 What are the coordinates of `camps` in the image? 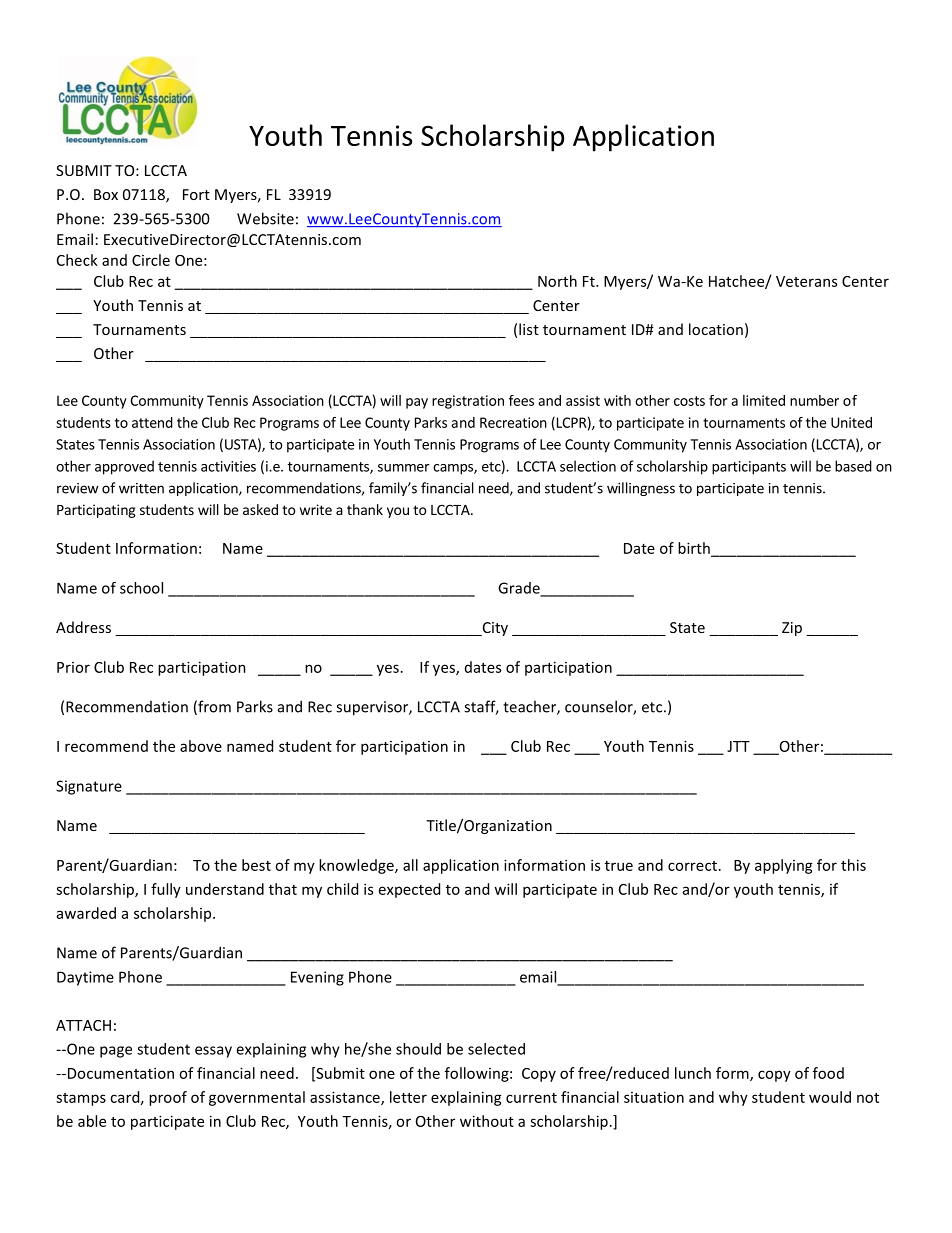 It's located at (454, 469).
